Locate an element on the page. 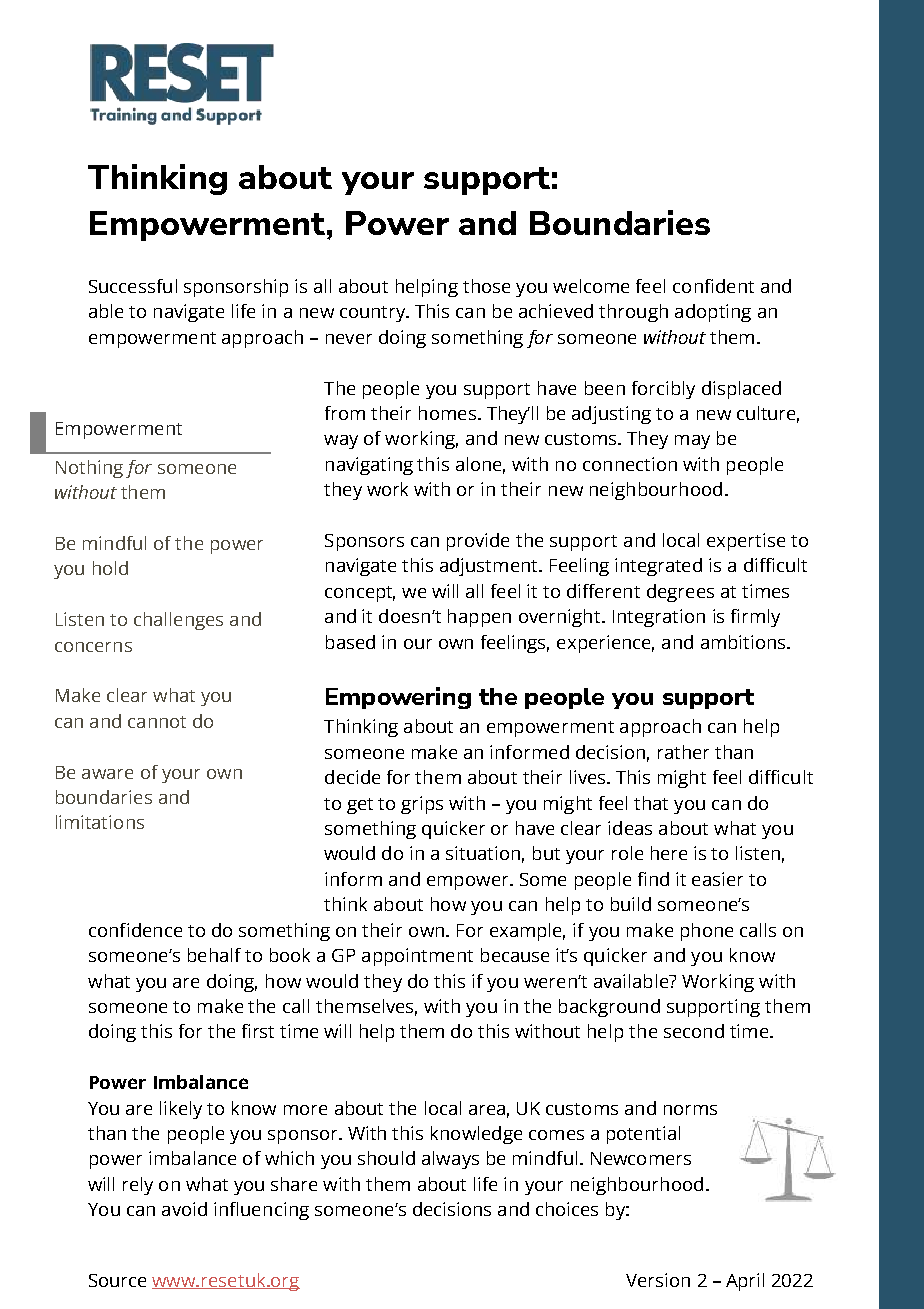 This page has height=1309, width=924. Successful is located at coordinates (133, 286).
